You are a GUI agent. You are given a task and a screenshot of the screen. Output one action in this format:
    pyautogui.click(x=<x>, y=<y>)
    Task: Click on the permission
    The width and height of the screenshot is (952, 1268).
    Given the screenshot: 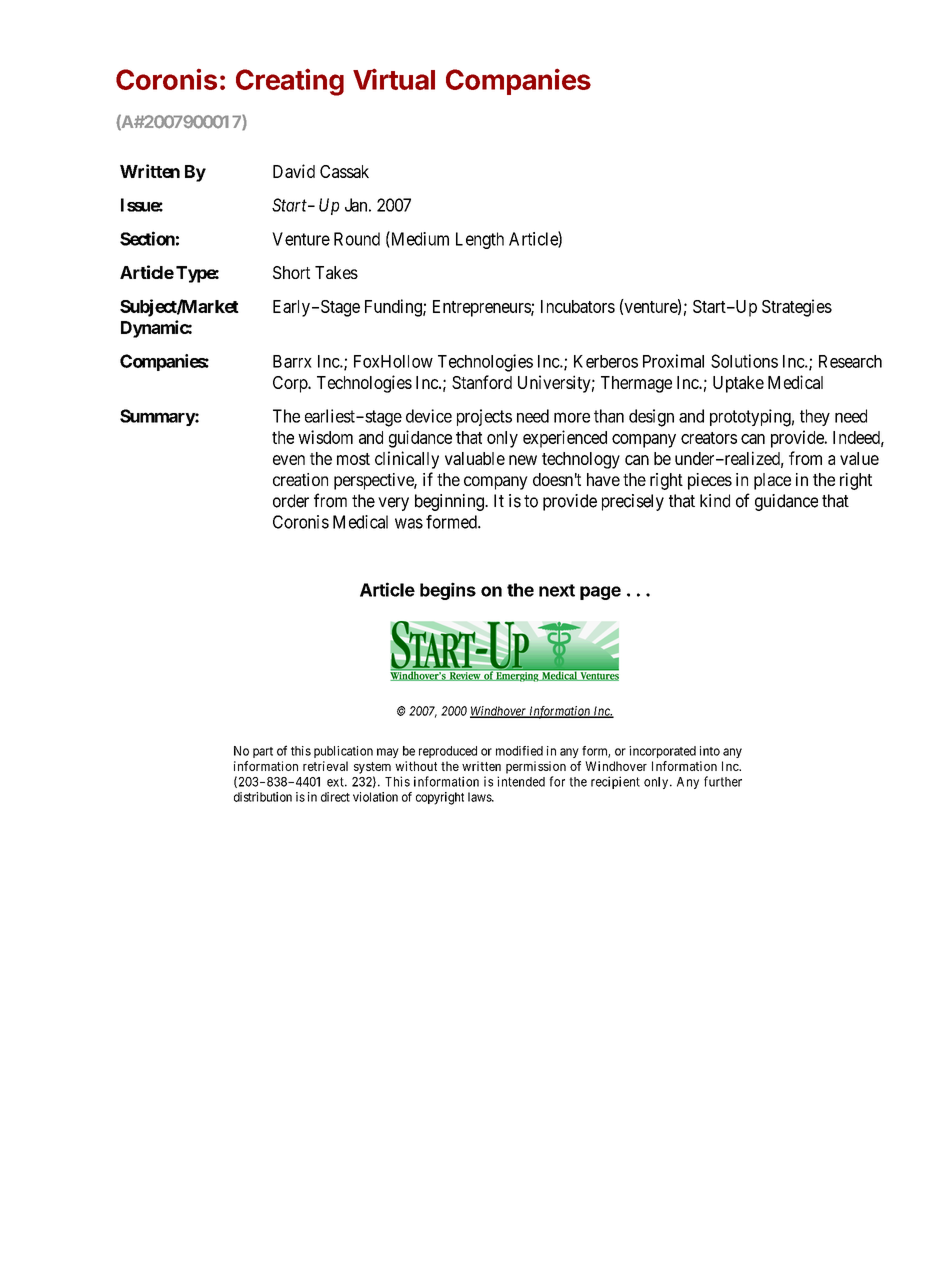 What is the action you would take?
    pyautogui.click(x=536, y=767)
